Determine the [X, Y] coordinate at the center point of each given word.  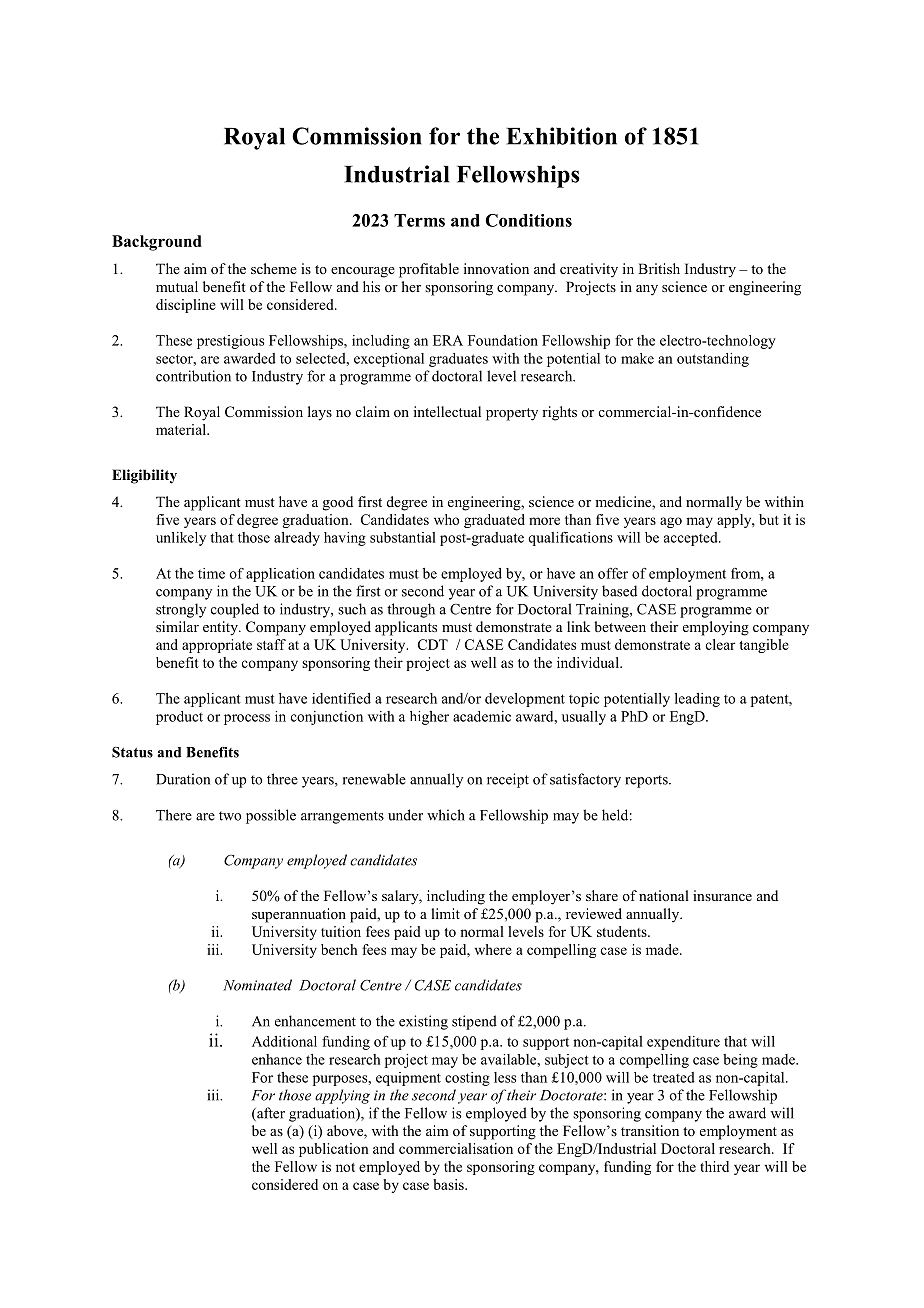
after [270, 1114]
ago [671, 522]
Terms [419, 220]
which [446, 815]
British [659, 268]
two [230, 816]
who [446, 519]
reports [647, 781]
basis [449, 1184]
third [714, 1166]
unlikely [181, 539]
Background [157, 243]
